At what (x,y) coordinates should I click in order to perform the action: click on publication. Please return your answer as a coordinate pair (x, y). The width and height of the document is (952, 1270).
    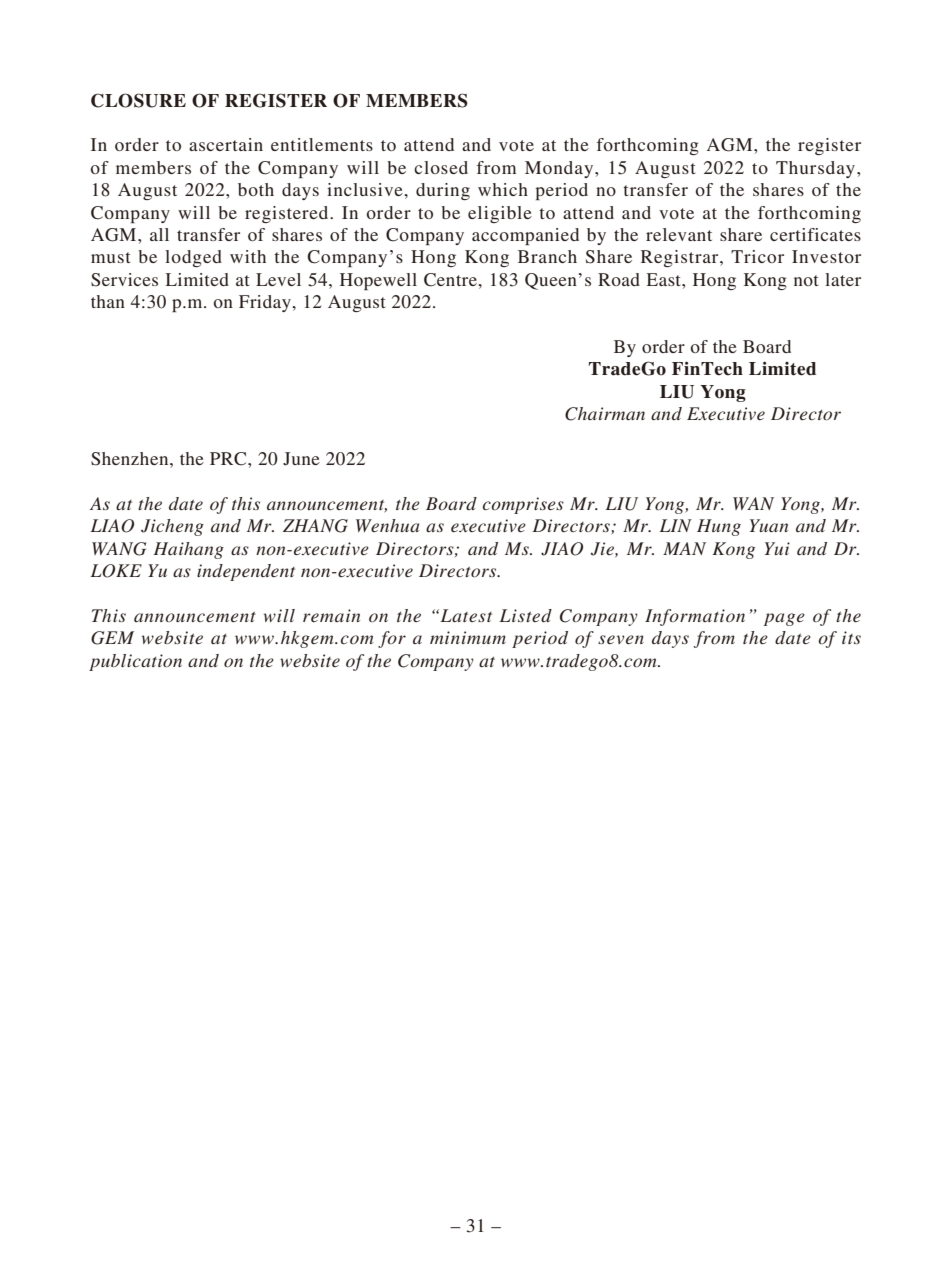
    Looking at the image, I should click on (135, 662).
